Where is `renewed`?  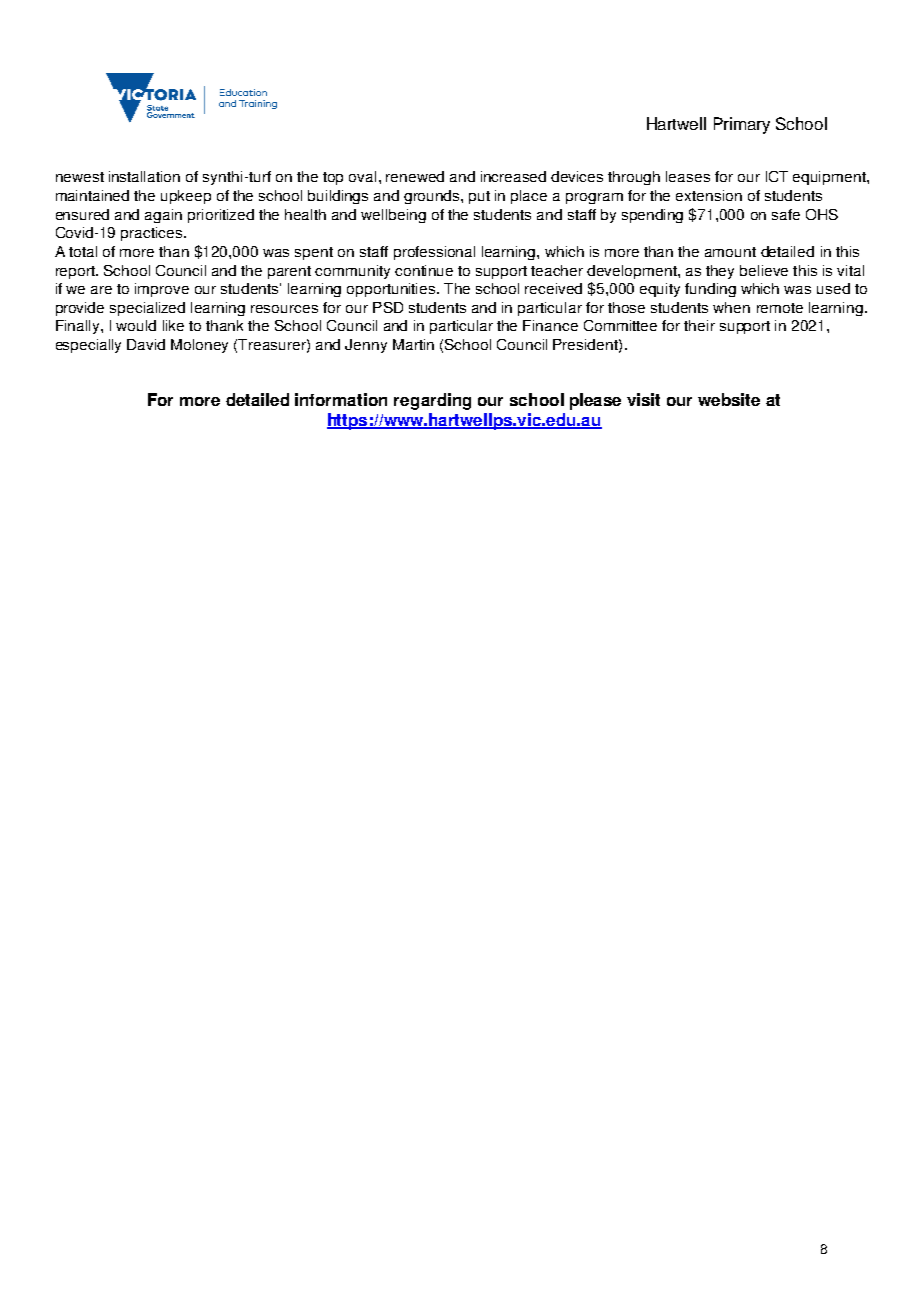
renewed is located at coordinates (415, 176).
